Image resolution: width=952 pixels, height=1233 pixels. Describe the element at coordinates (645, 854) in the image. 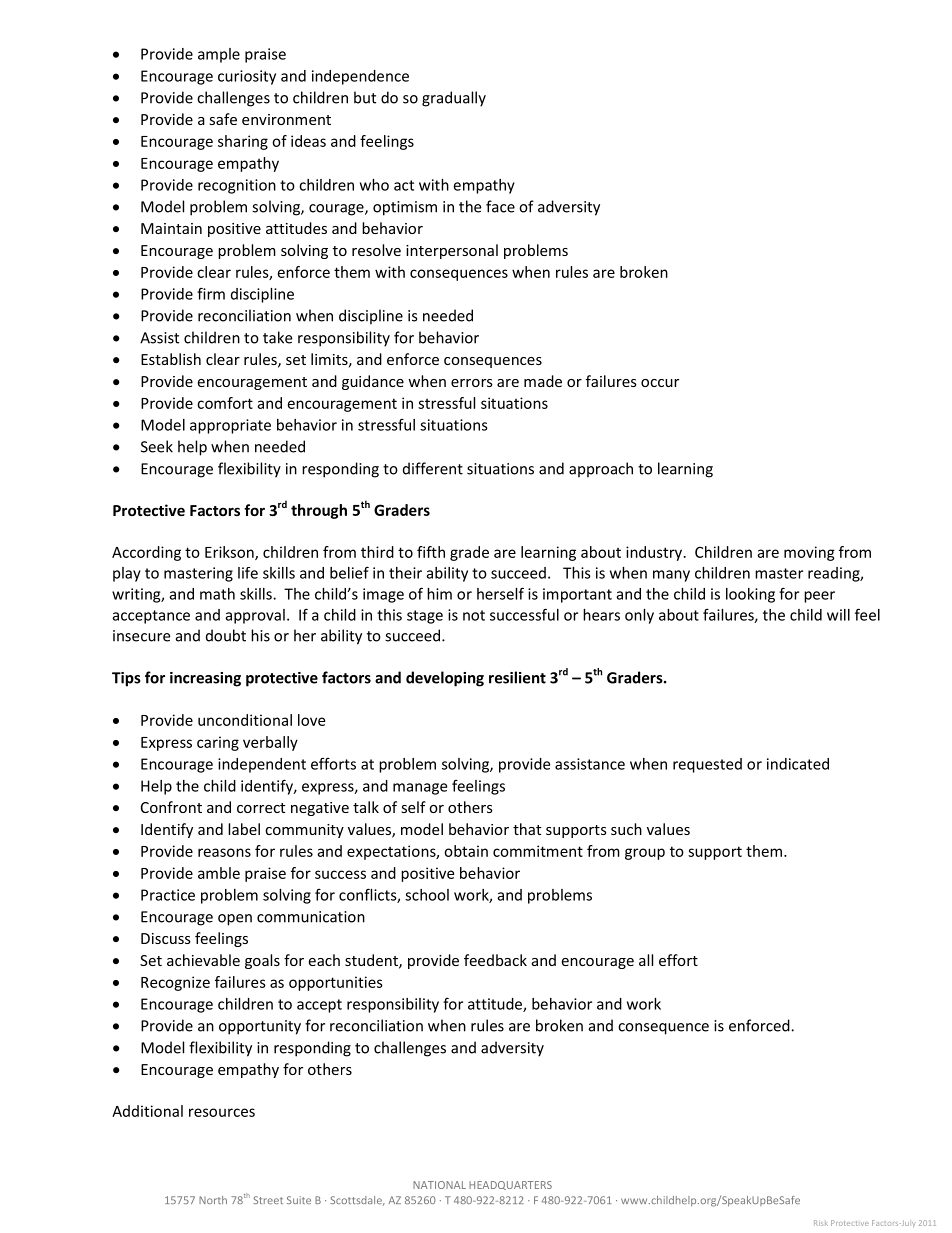

I see `group` at that location.
